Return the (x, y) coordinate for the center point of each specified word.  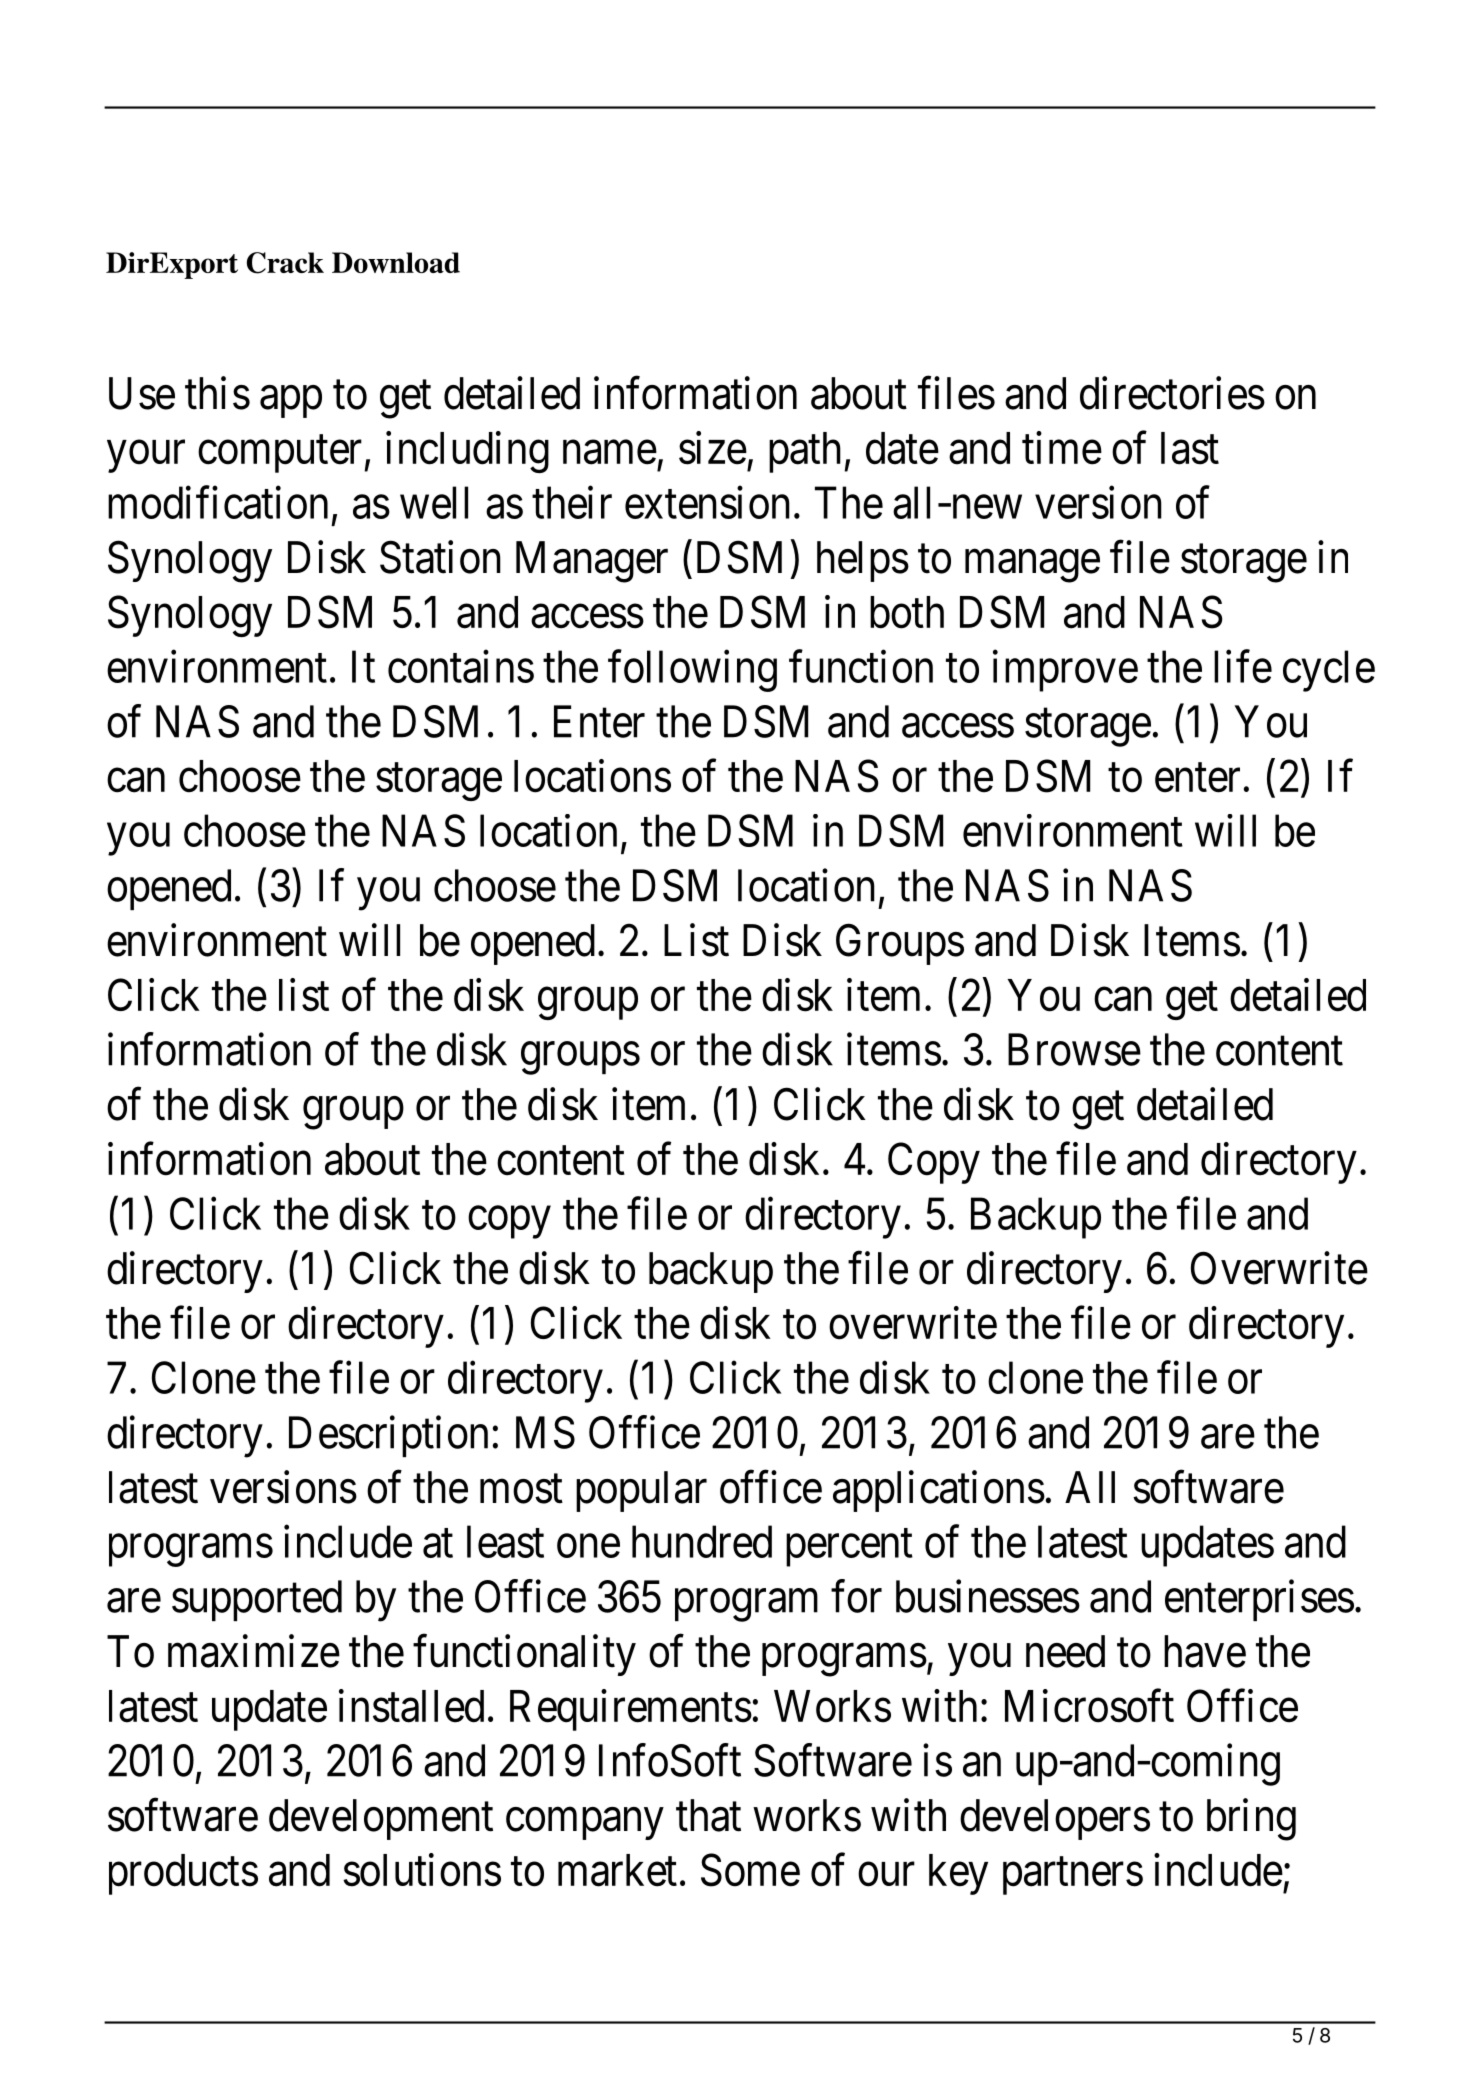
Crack (285, 263)
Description (388, 1436)
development (381, 1819)
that (708, 1815)
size (713, 448)
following (692, 671)
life (1243, 666)
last (1190, 448)
